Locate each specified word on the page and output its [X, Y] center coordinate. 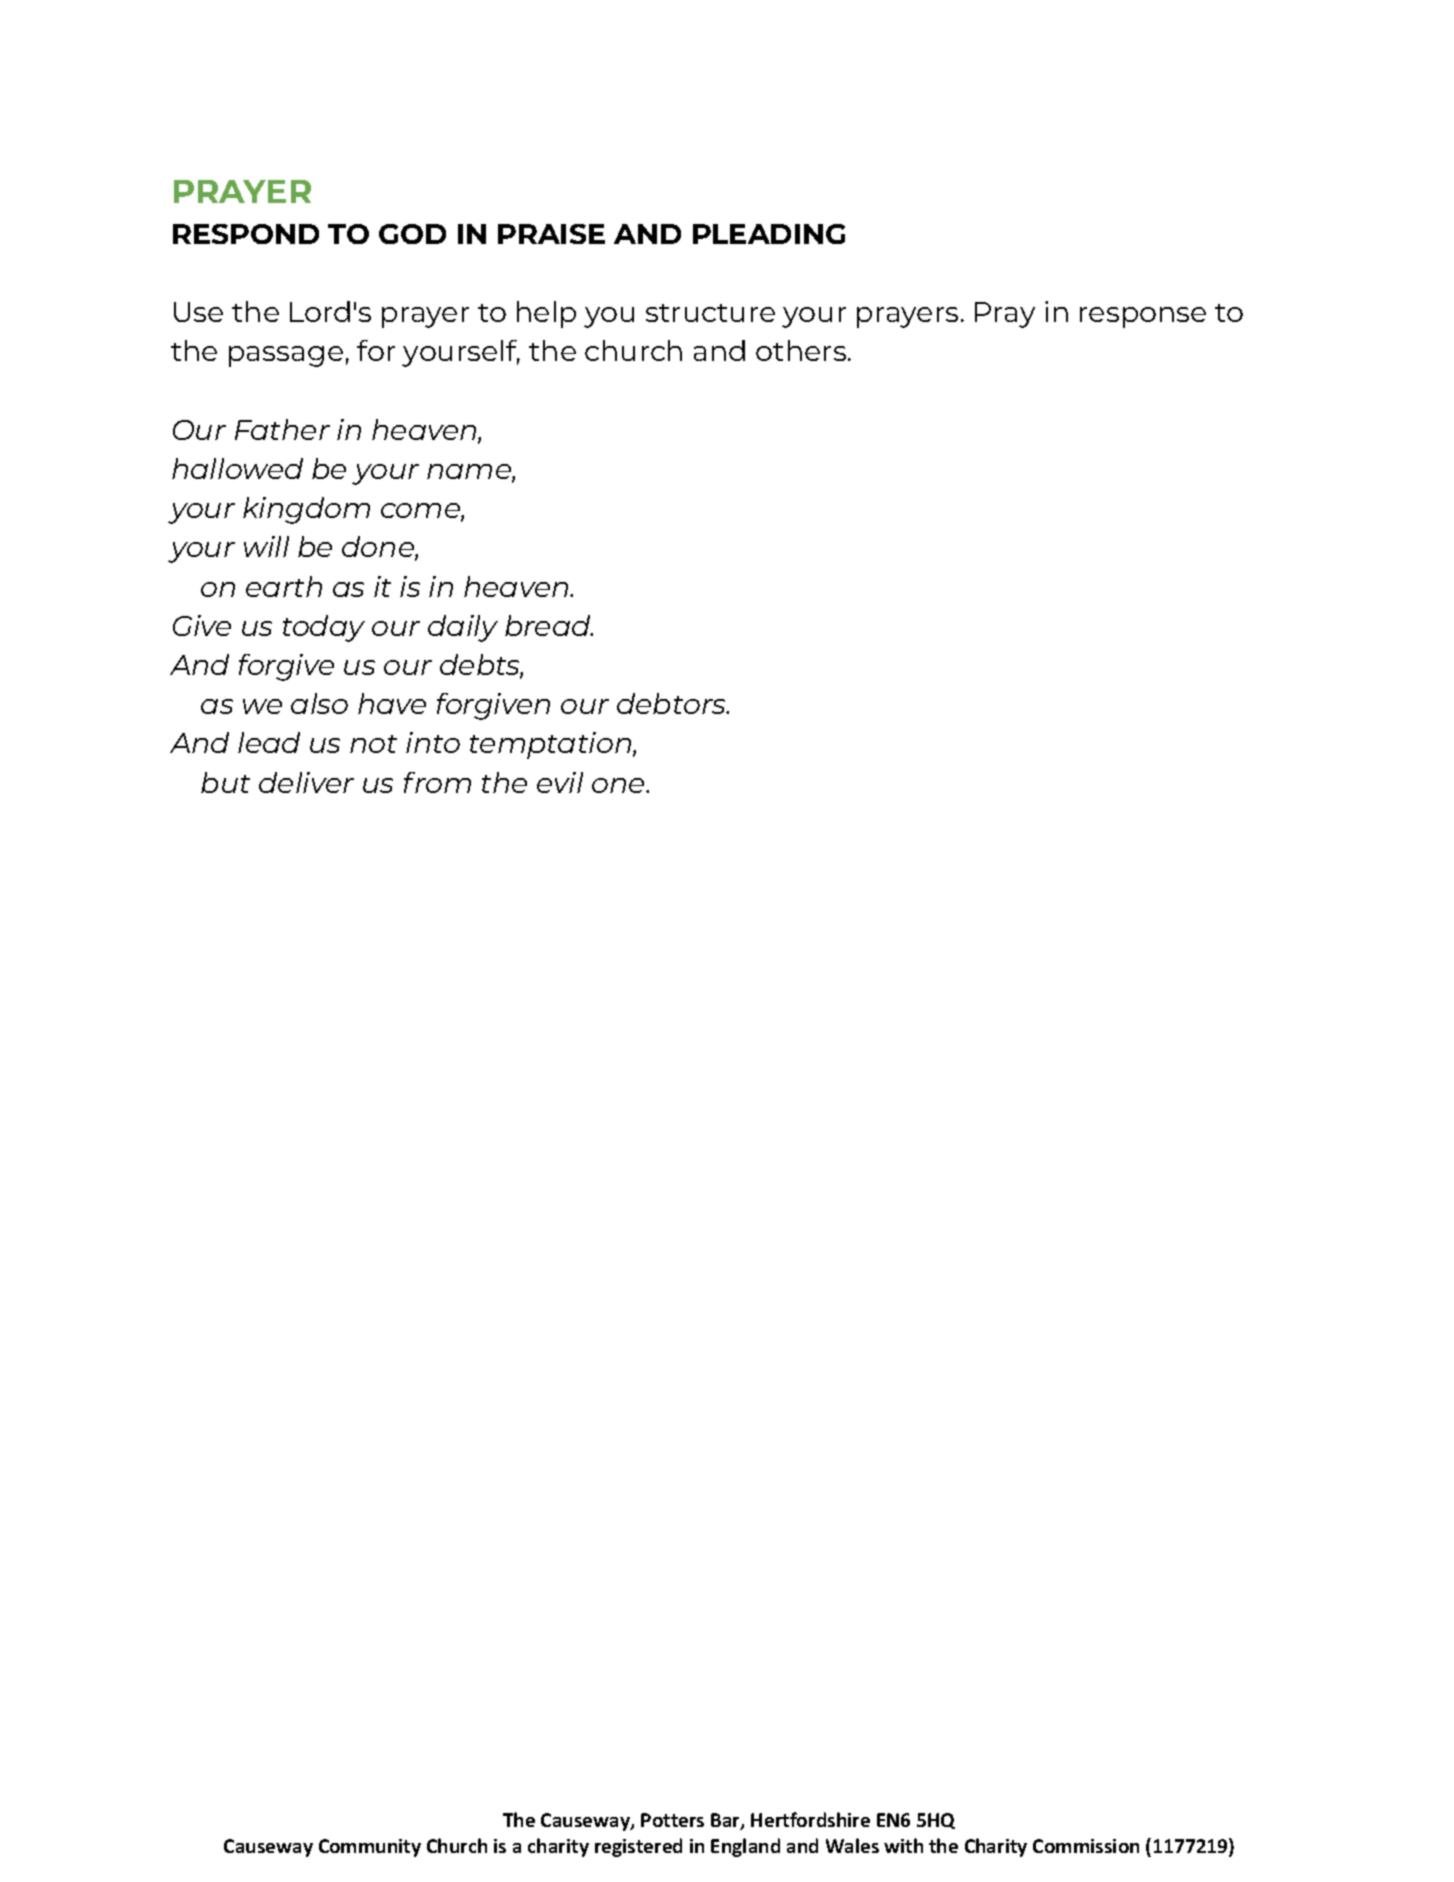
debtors [672, 703]
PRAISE [551, 234]
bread [549, 625]
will [266, 546]
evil [560, 782]
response [1143, 317]
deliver [306, 782]
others [802, 350]
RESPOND [246, 234]
